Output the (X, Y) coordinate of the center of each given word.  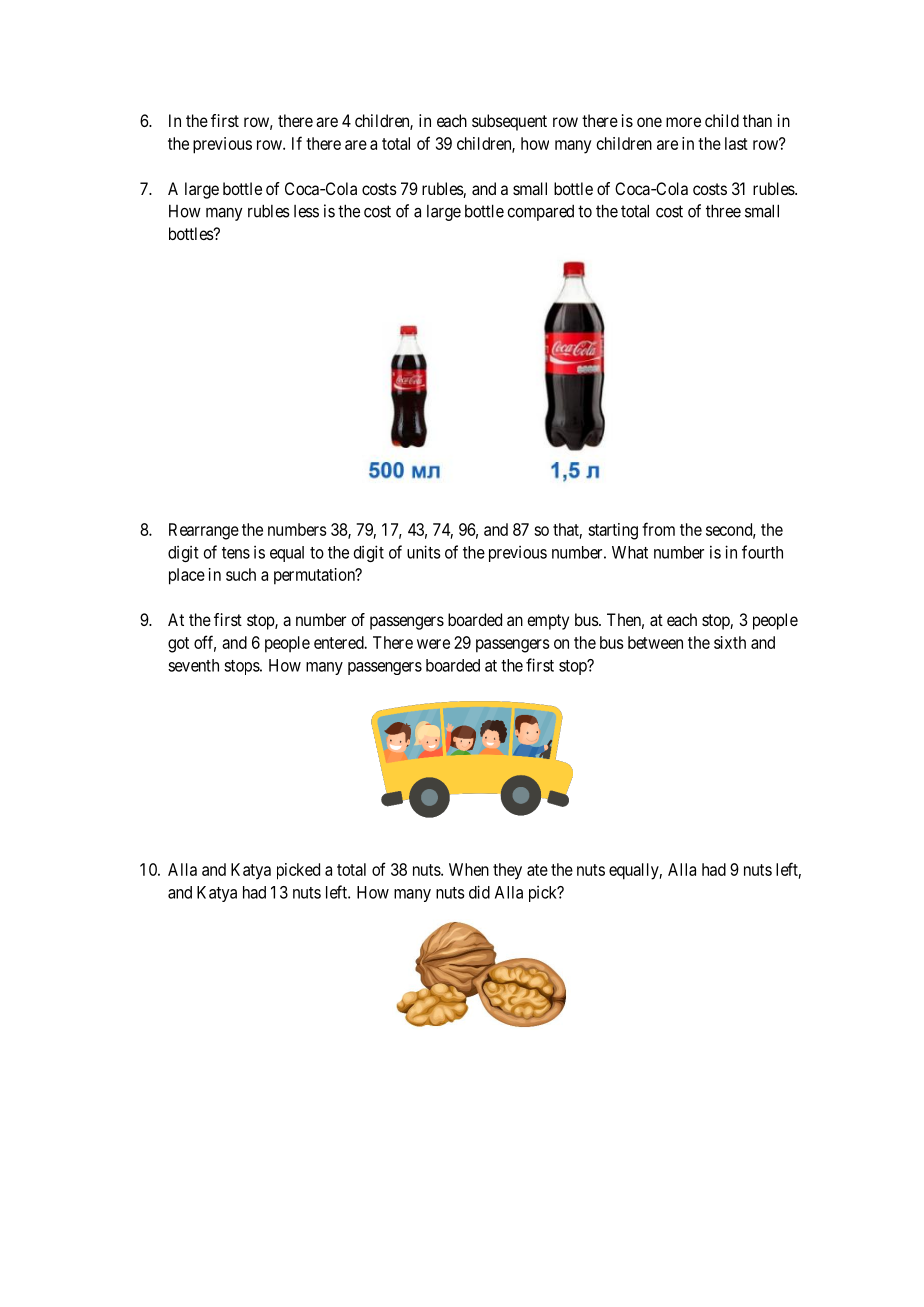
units (424, 552)
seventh (193, 665)
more (683, 122)
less (306, 211)
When (469, 869)
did (479, 892)
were (433, 644)
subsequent (509, 122)
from (658, 529)
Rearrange (204, 531)
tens (236, 553)
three (723, 211)
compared (540, 212)
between (655, 642)
